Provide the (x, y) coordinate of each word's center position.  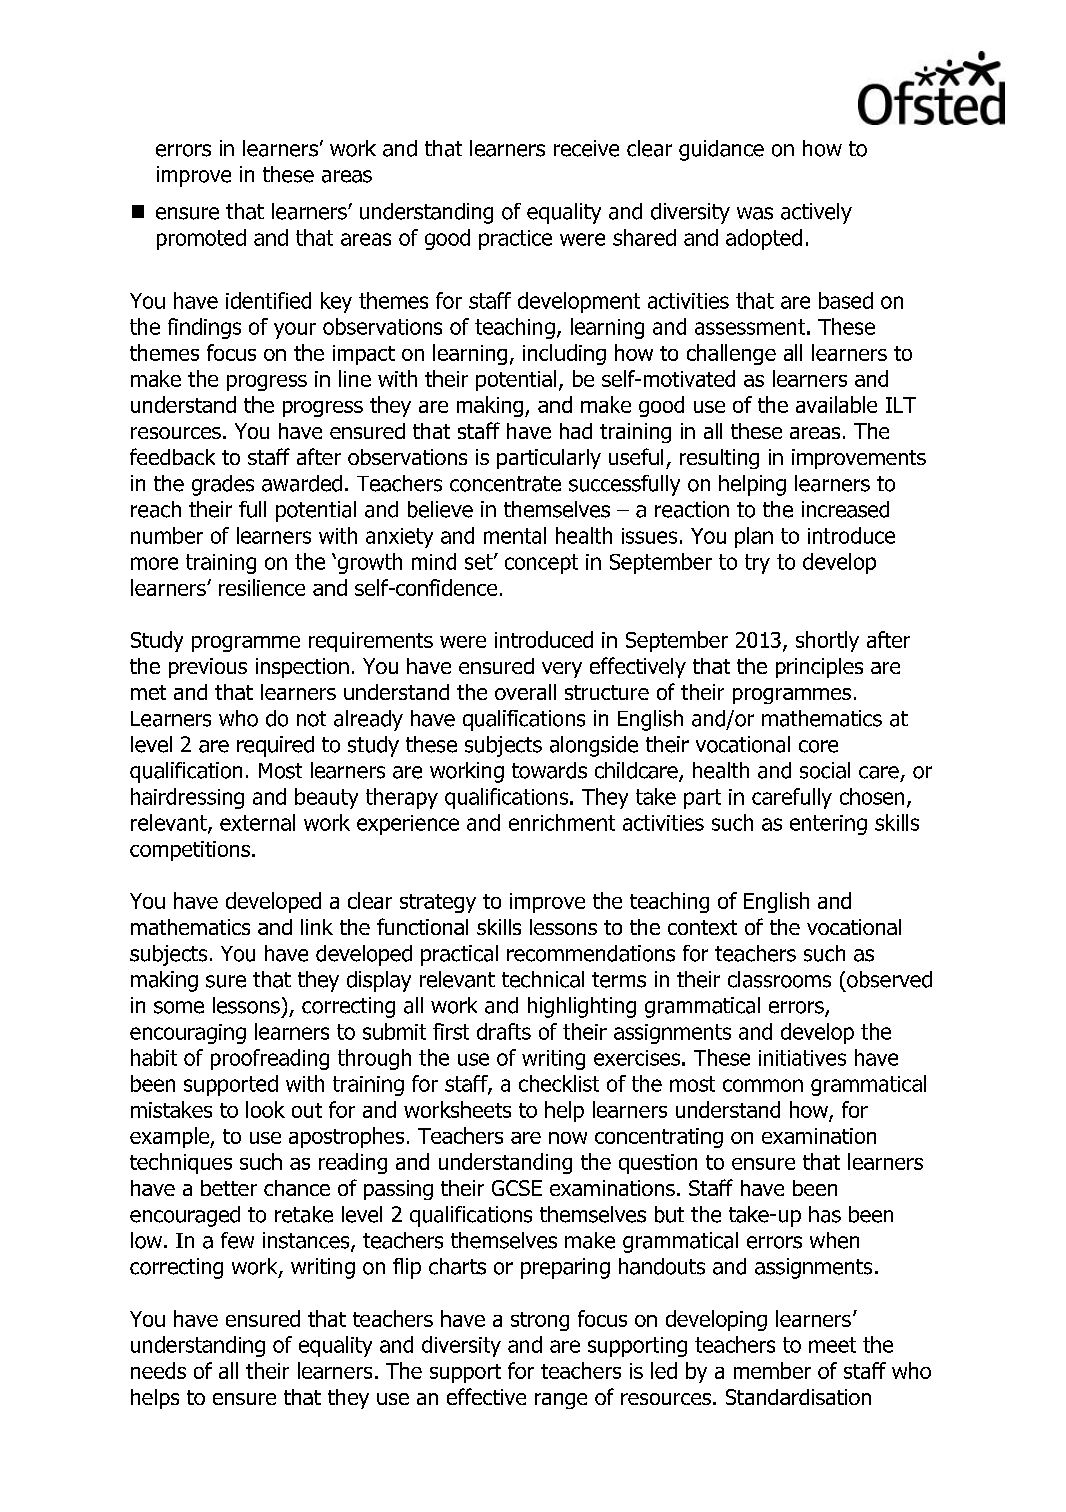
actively (816, 213)
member (772, 1370)
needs (158, 1370)
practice (515, 240)
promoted (201, 239)
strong (540, 1321)
